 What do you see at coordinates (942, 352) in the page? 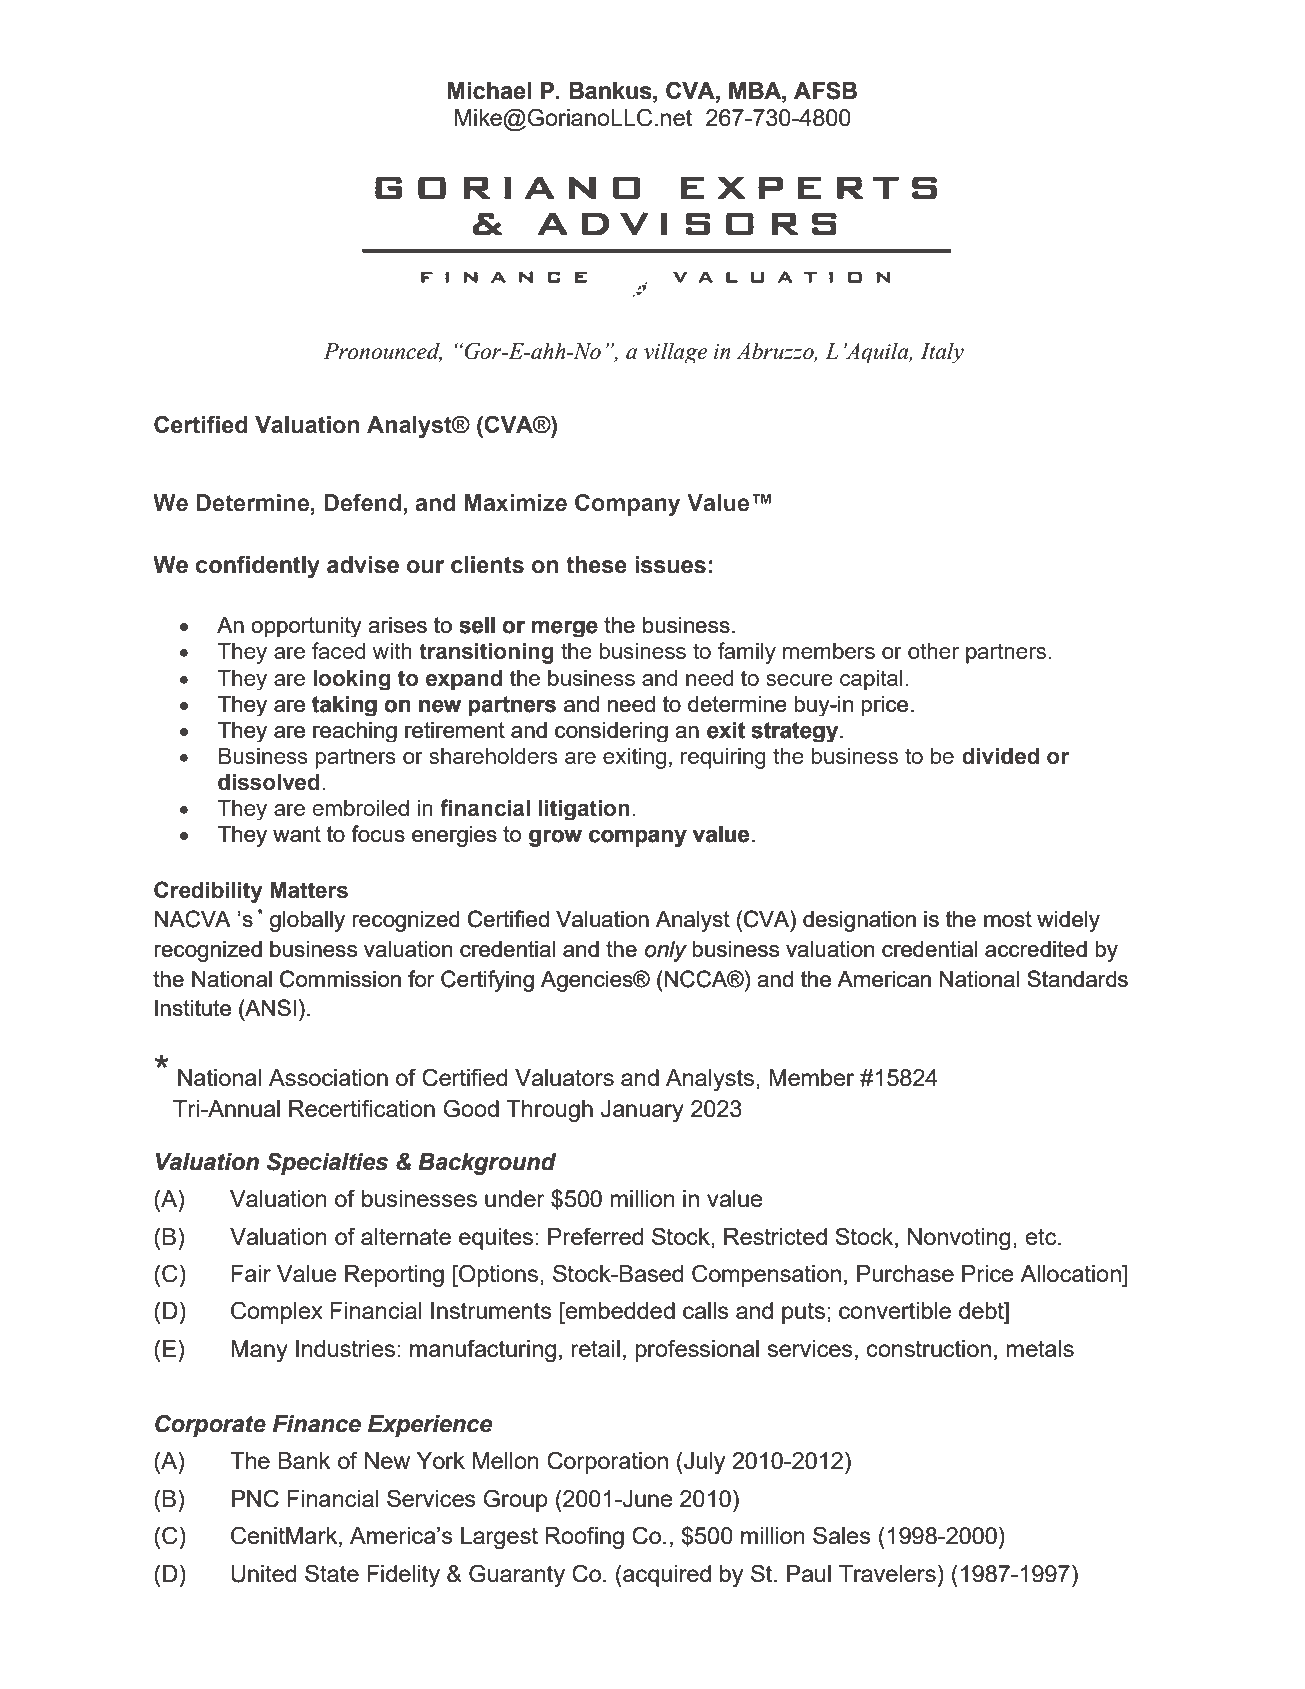
I see `Italy` at bounding box center [942, 352].
